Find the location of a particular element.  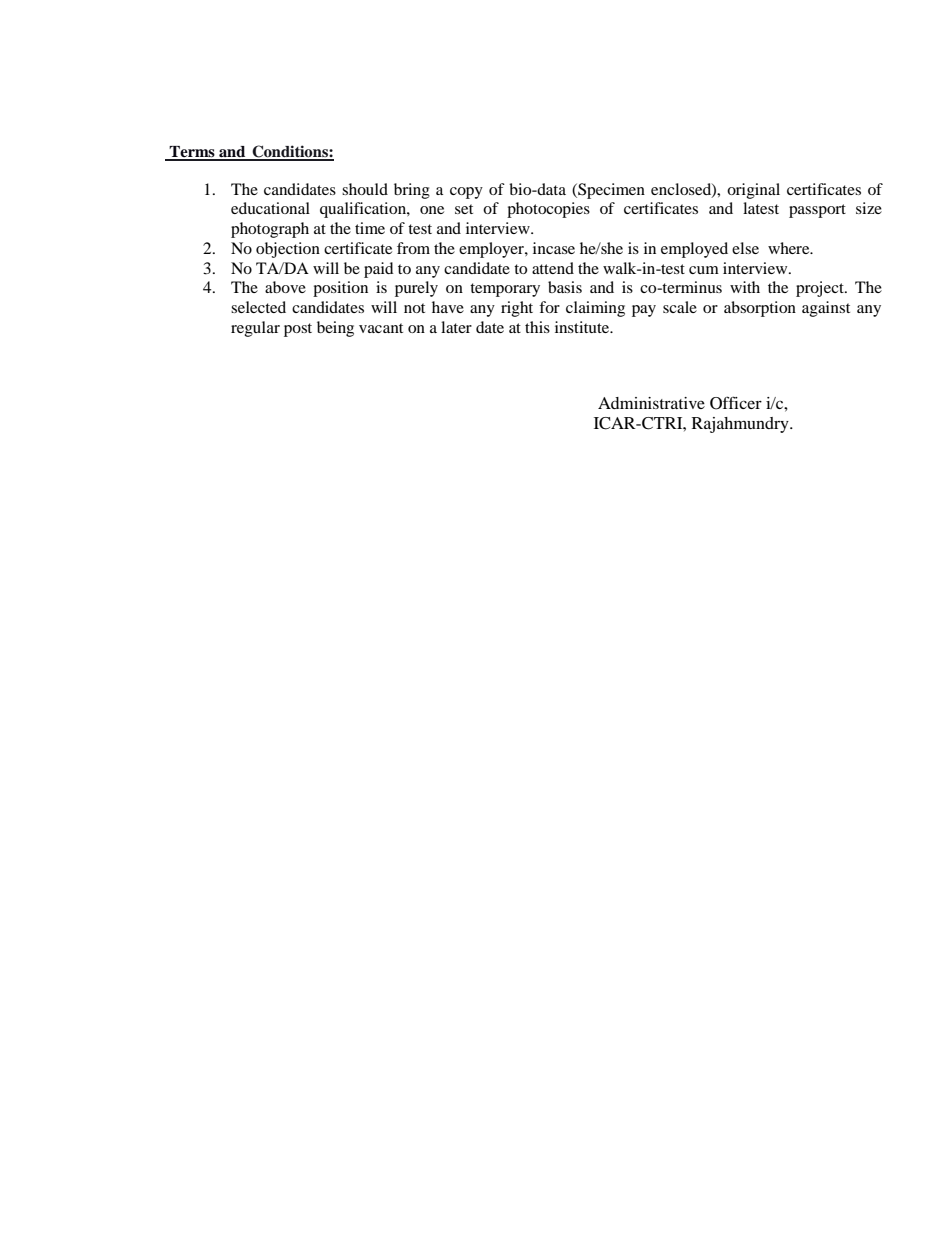

post is located at coordinates (298, 330).
